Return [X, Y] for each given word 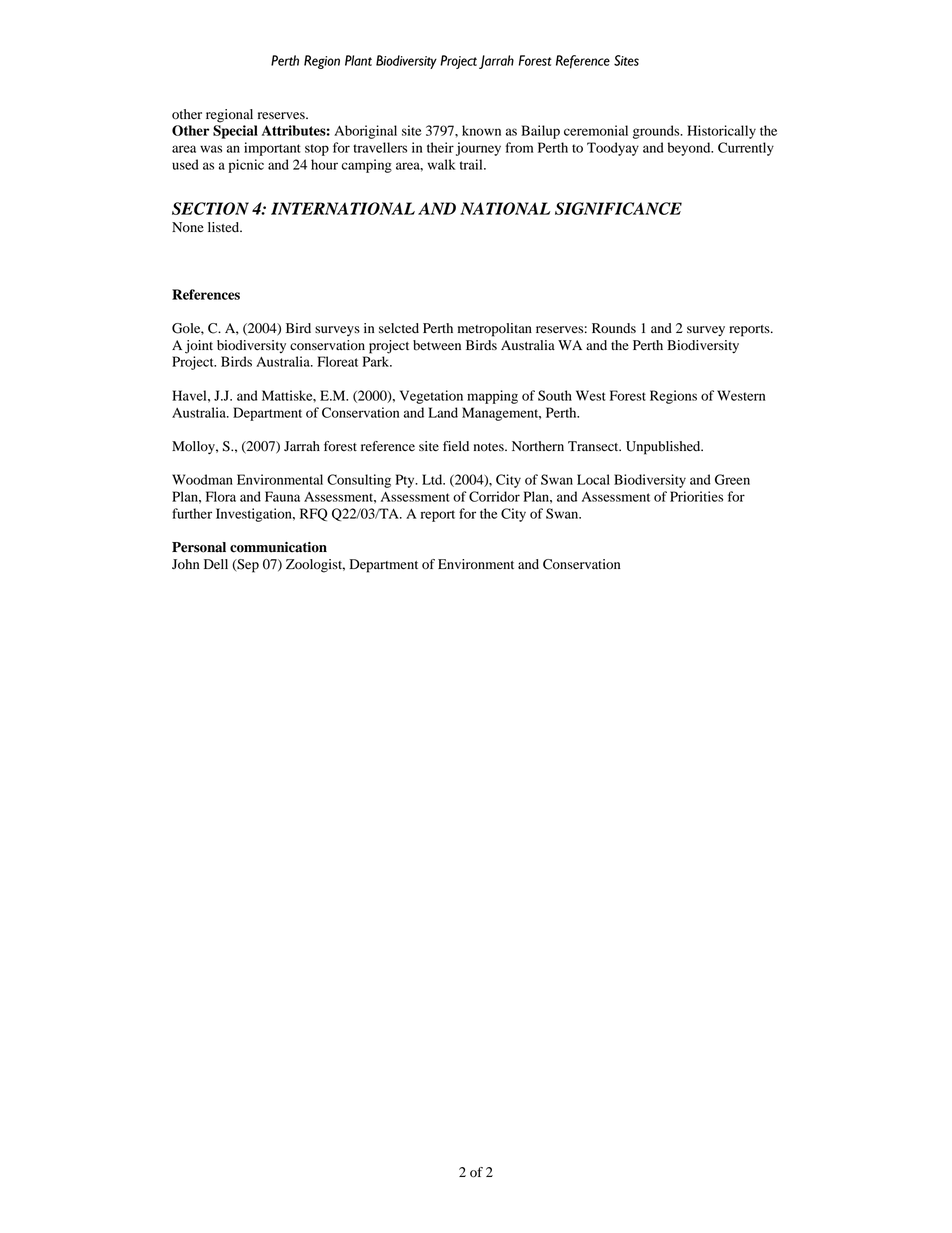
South [555, 395]
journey [478, 149]
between [437, 345]
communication [278, 547]
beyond [690, 149]
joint [199, 347]
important [272, 149]
